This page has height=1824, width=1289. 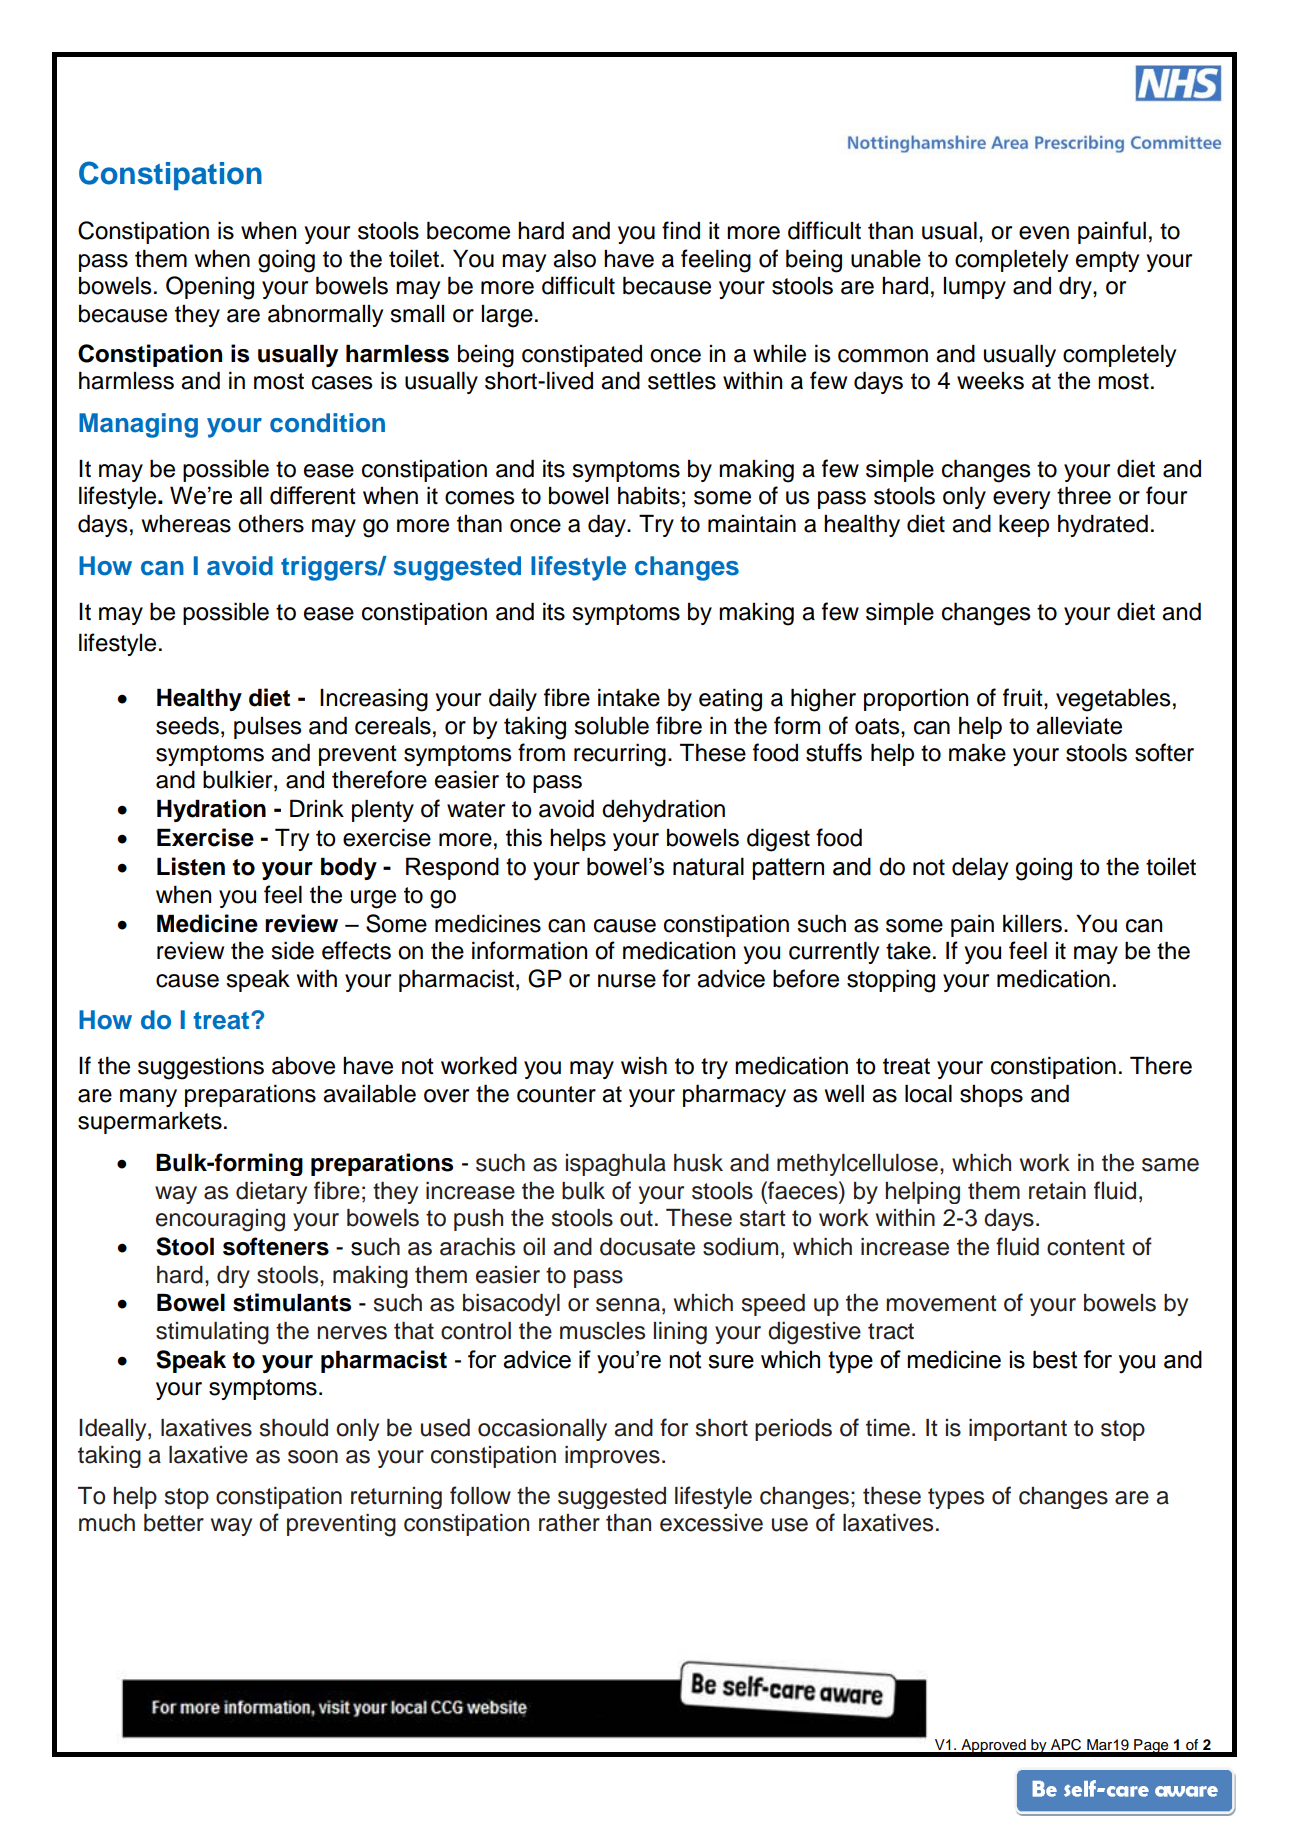 What do you see at coordinates (210, 288) in the page?
I see `Opening` at bounding box center [210, 288].
